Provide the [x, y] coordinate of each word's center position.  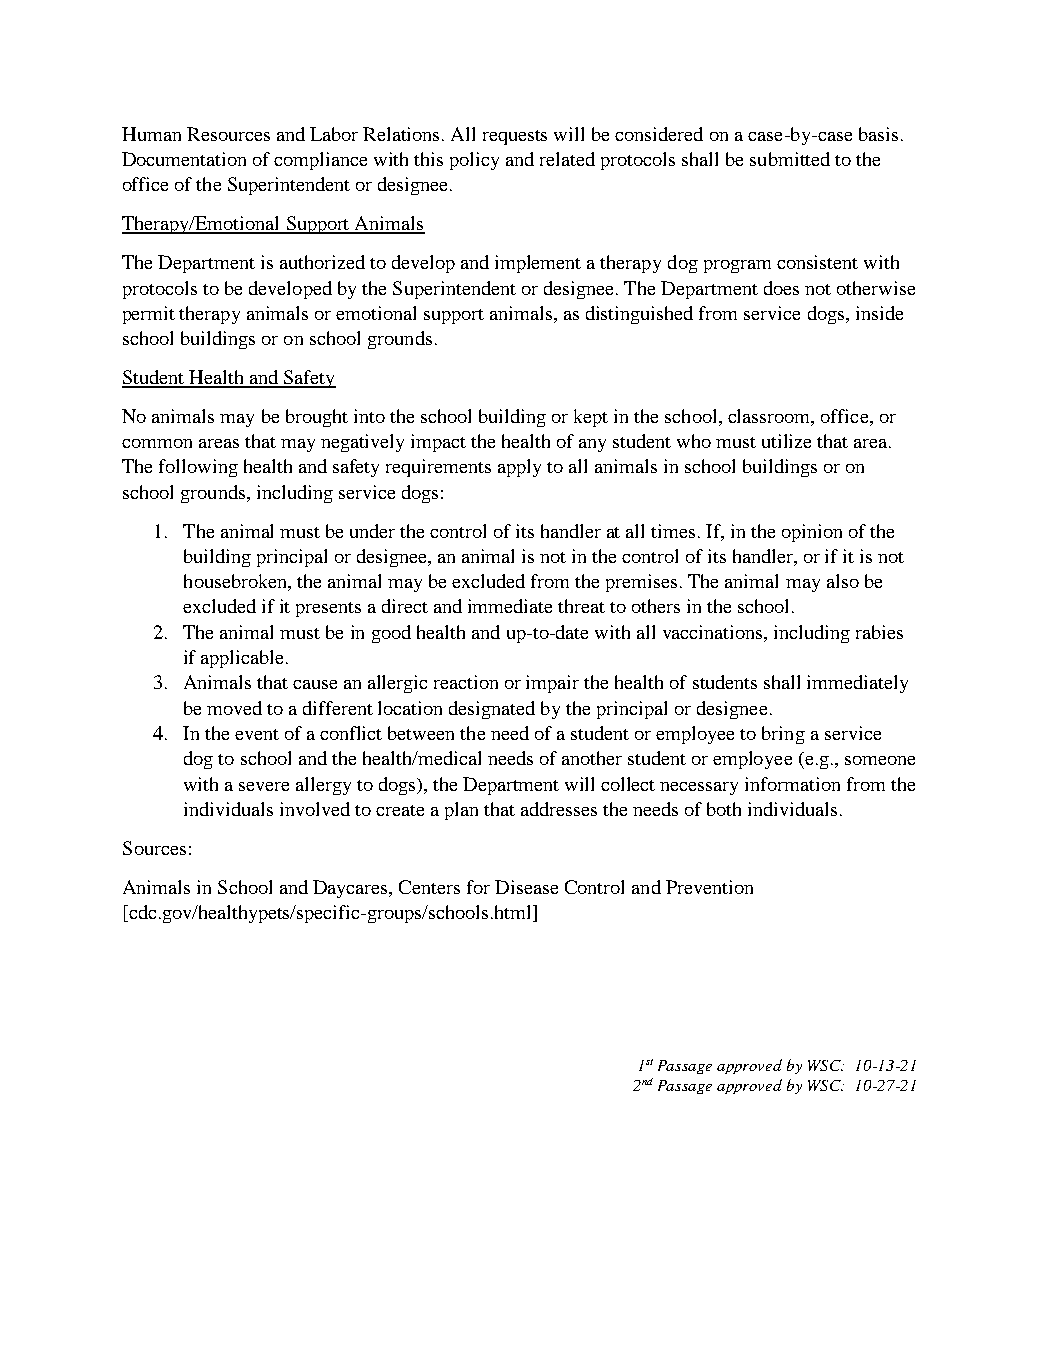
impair [552, 684]
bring [783, 735]
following [198, 468]
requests [515, 137]
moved [234, 708]
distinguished [639, 315]
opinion [812, 533]
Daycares [352, 889]
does [781, 288]
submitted [790, 159]
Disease [526, 887]
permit [149, 315]
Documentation [184, 159]
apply [519, 468]
